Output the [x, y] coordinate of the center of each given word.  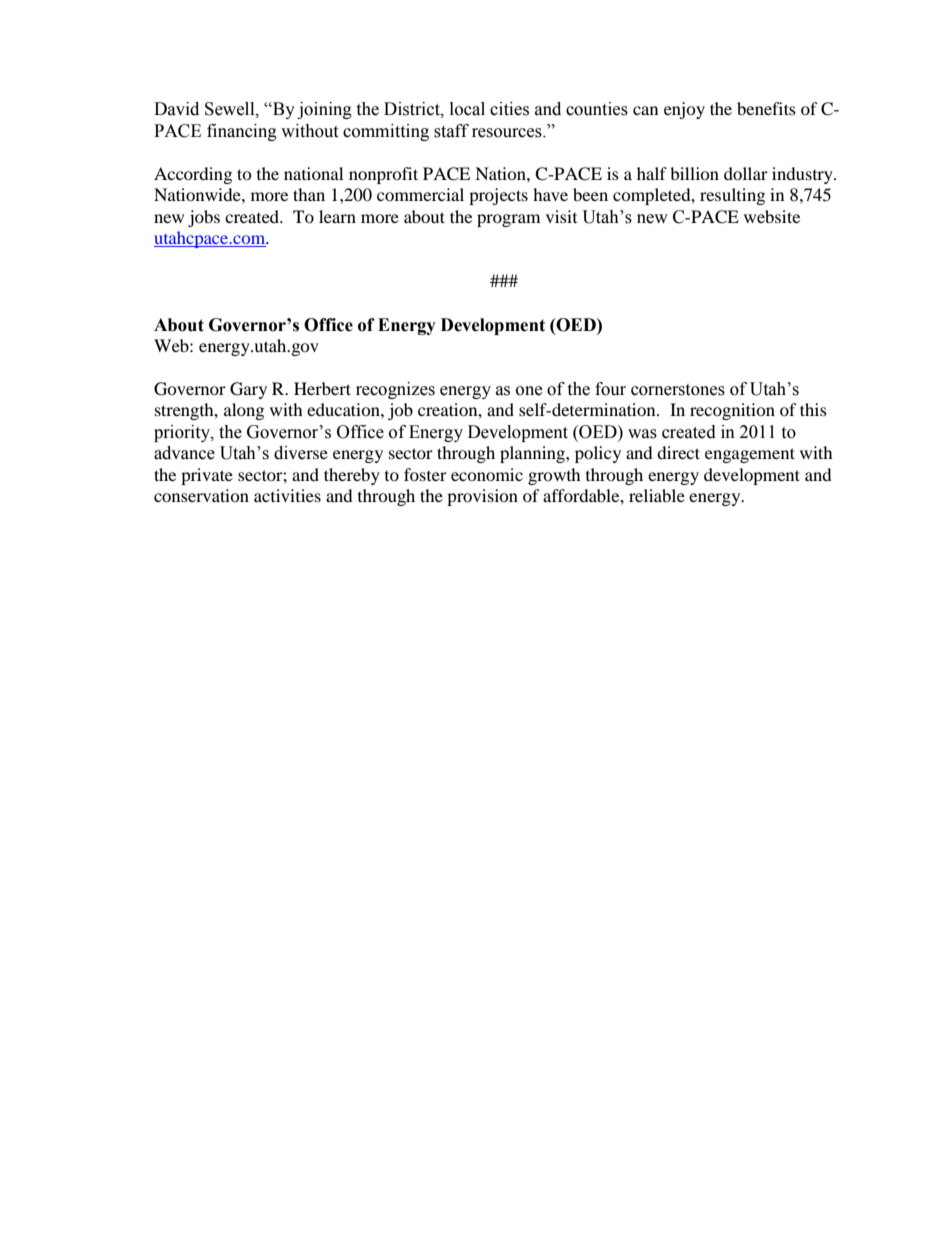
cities [509, 109]
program [508, 220]
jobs [204, 218]
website [772, 216]
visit [561, 216]
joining [324, 110]
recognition [732, 411]
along [244, 411]
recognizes [395, 390]
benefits [766, 108]
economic [487, 474]
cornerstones [678, 390]
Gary [248, 390]
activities [287, 495]
